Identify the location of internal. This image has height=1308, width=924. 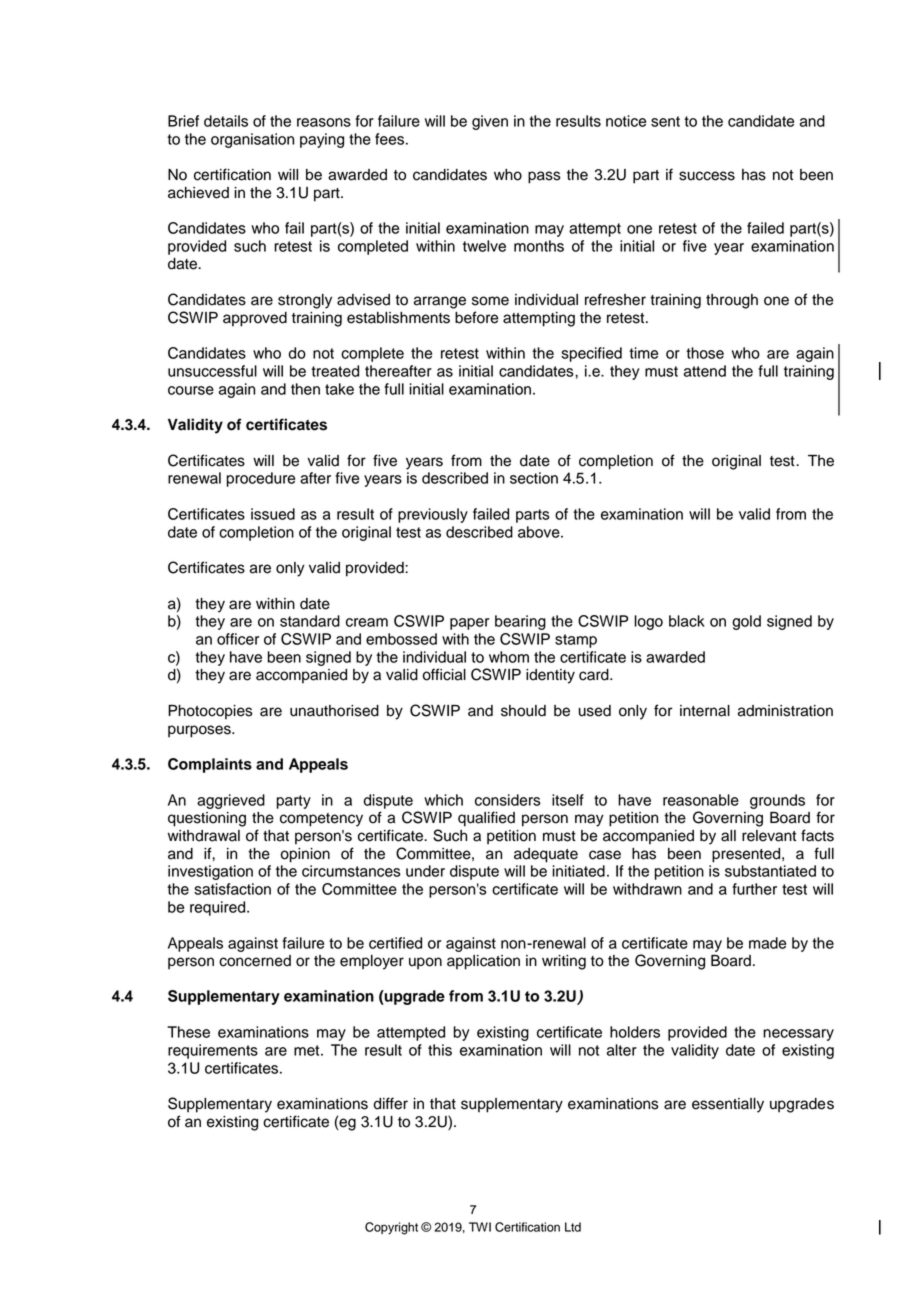
(705, 711).
